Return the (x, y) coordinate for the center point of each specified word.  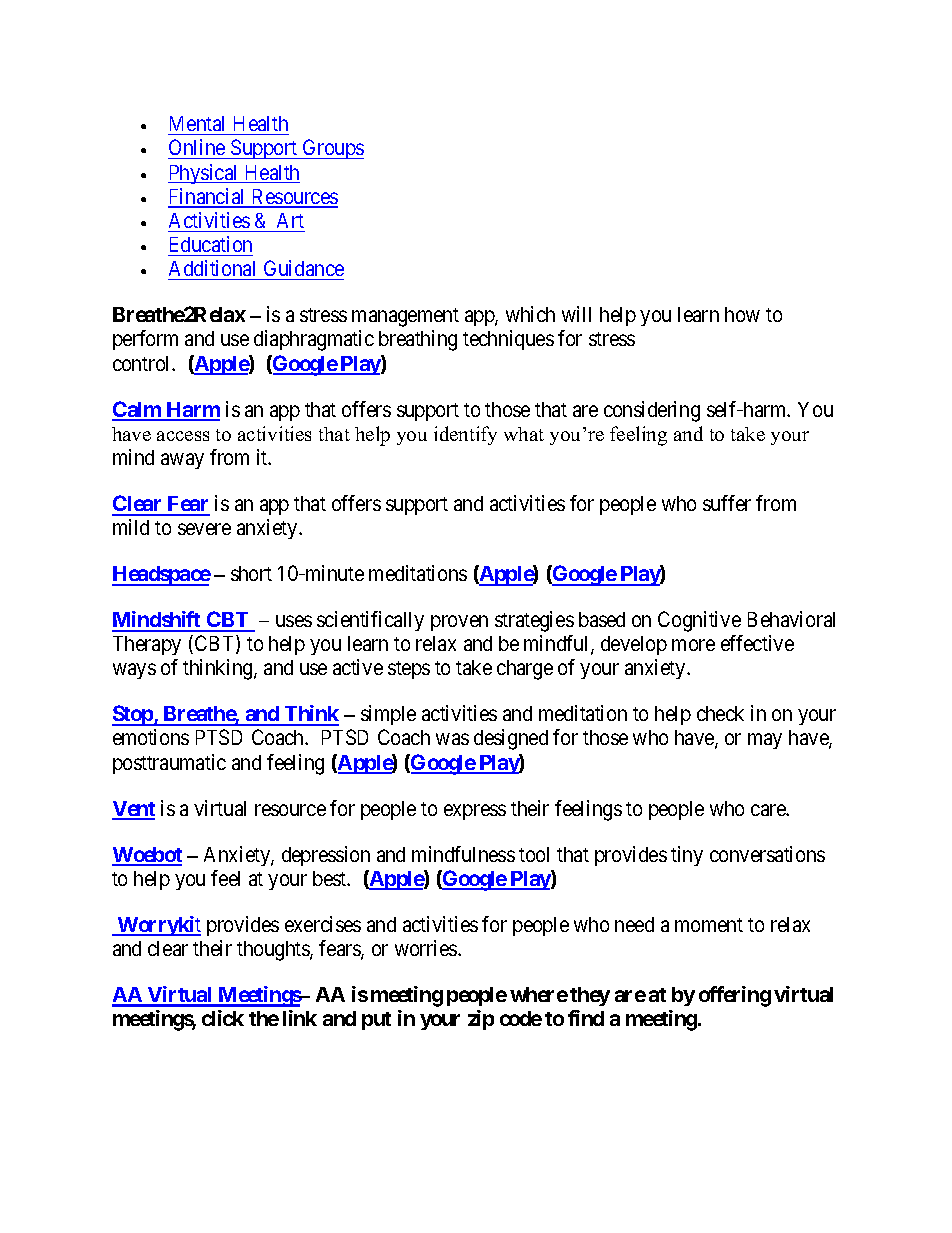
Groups (332, 149)
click (223, 1018)
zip (481, 1020)
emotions (151, 737)
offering (735, 996)
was (452, 739)
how (742, 314)
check (720, 713)
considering (652, 411)
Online (197, 149)
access (183, 436)
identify (465, 435)
